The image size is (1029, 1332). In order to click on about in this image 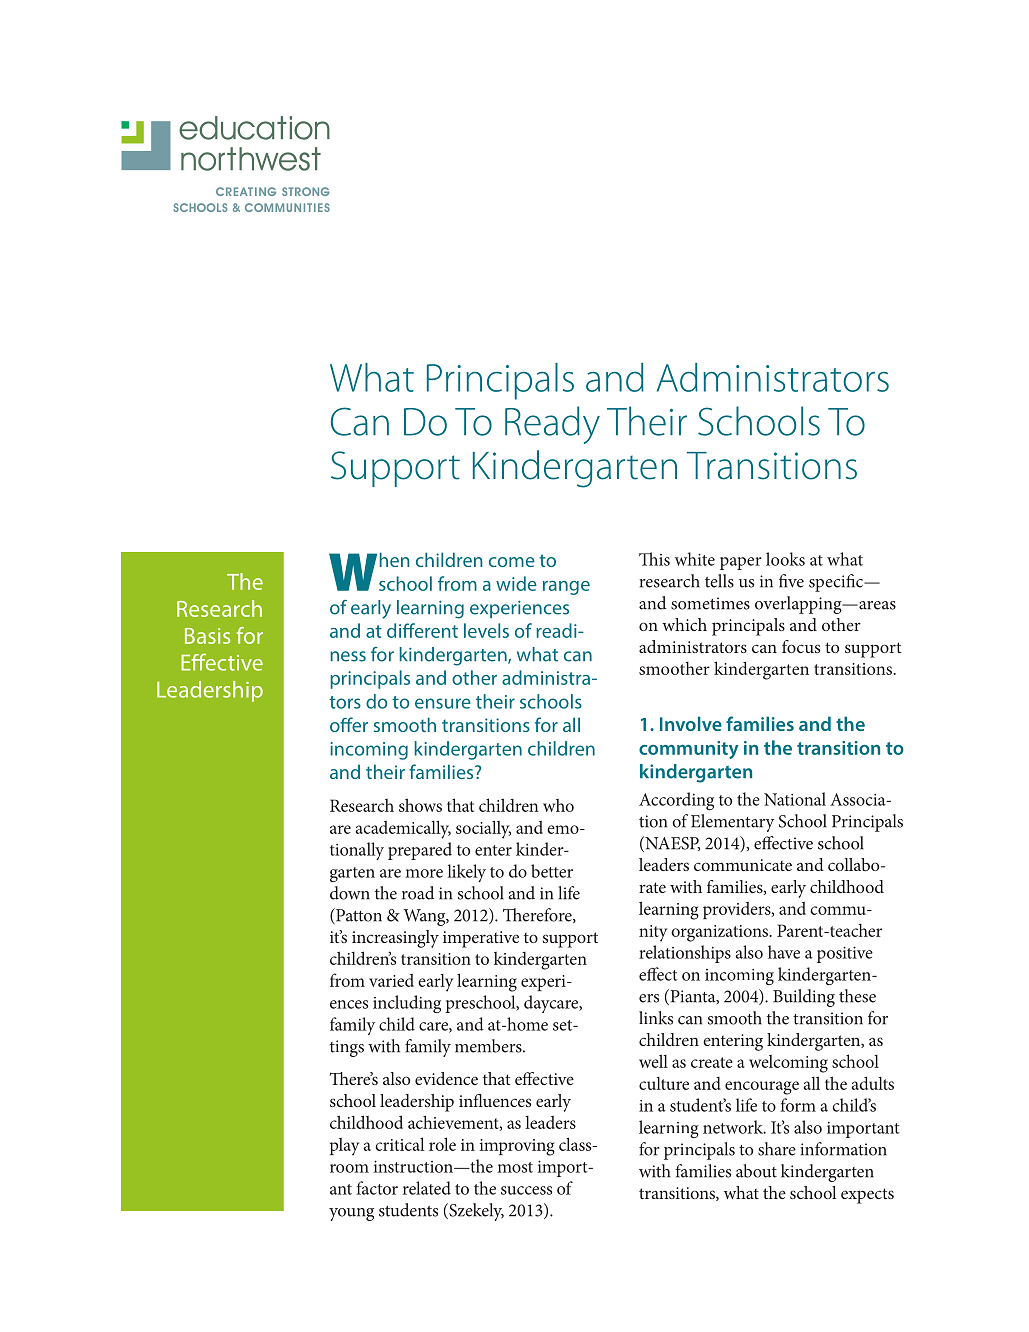, I will do `click(756, 1171)`.
